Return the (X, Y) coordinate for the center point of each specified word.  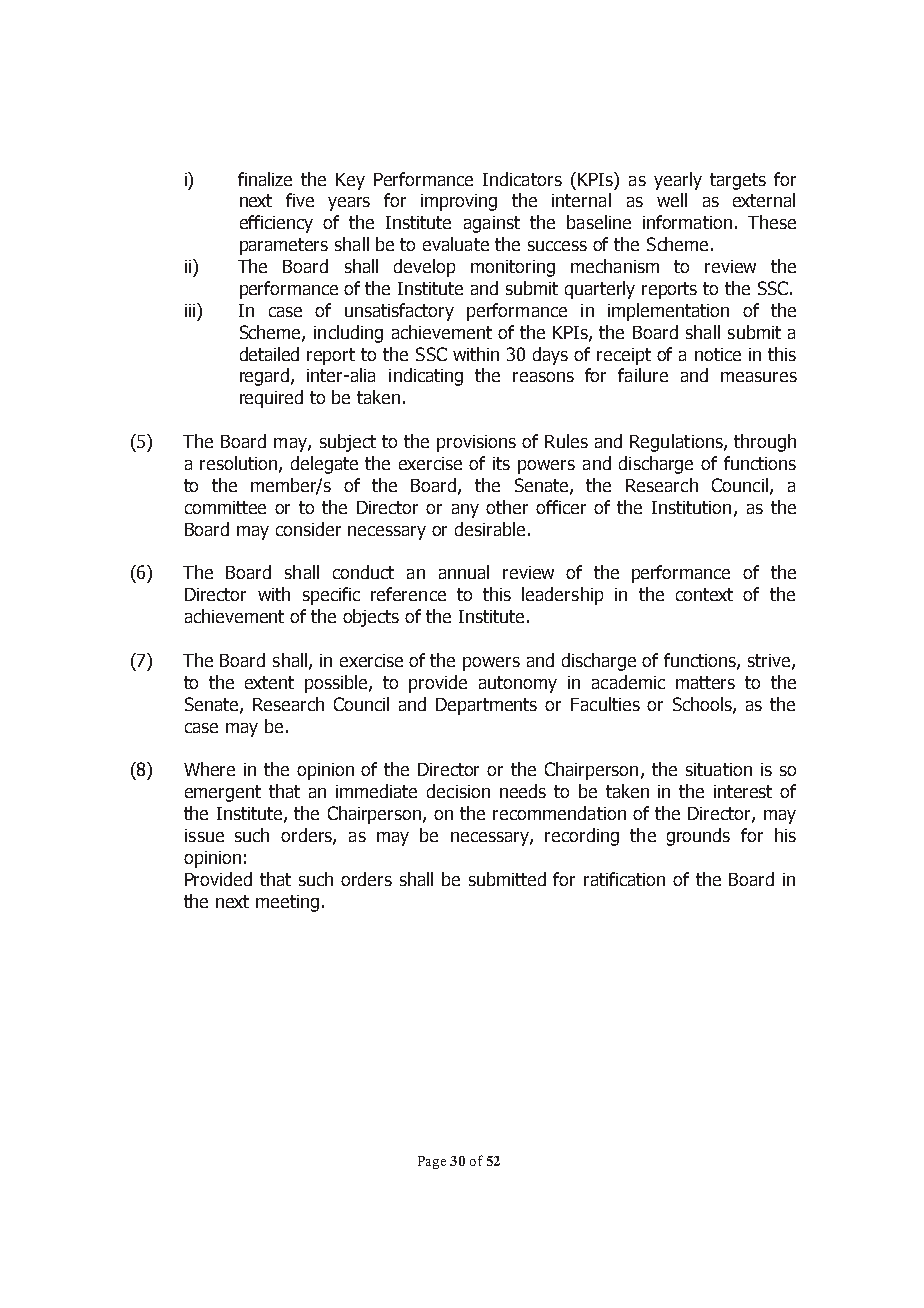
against (492, 224)
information (687, 222)
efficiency (276, 224)
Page (432, 1162)
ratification (624, 879)
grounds (698, 837)
